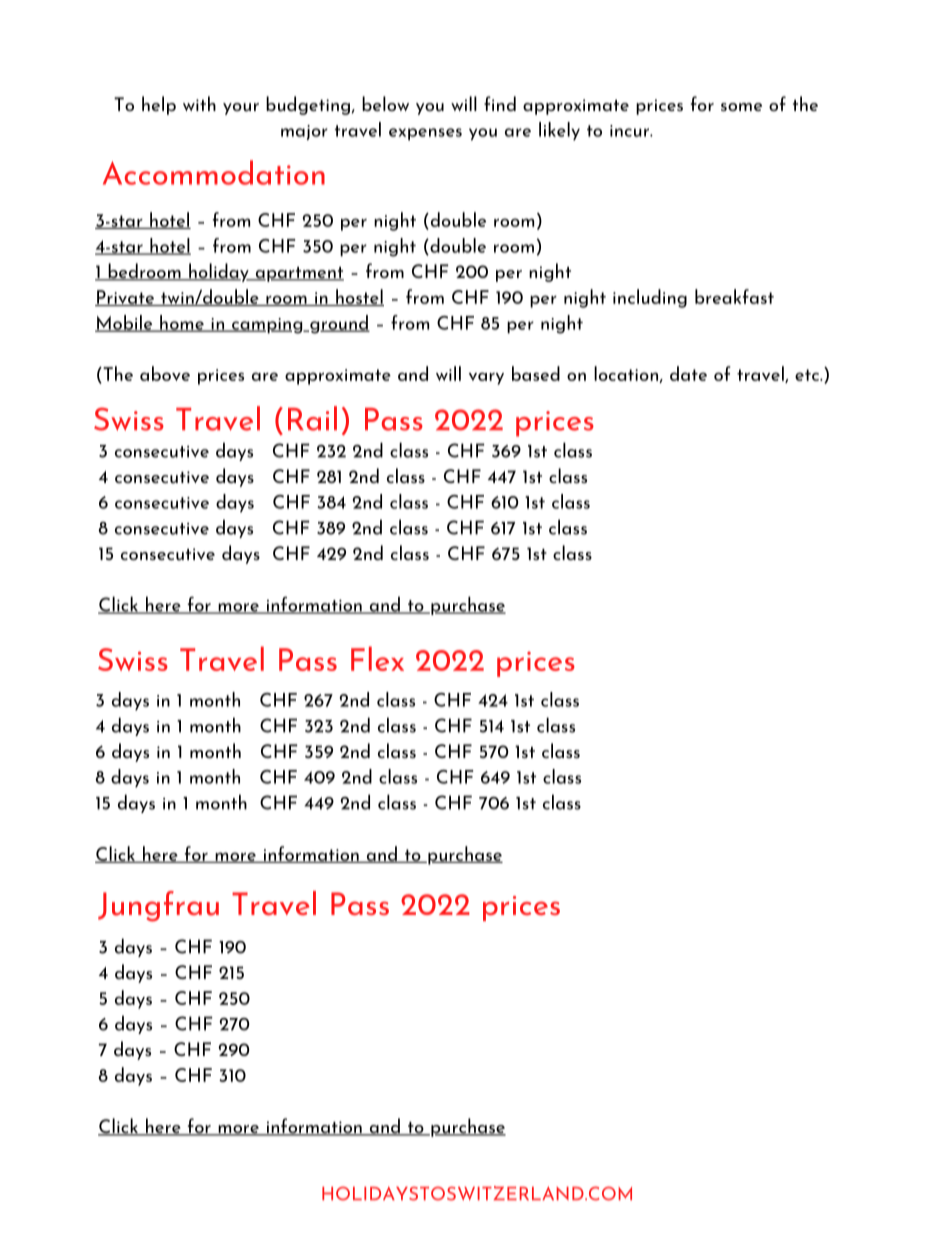 The width and height of the screenshot is (952, 1233). I want to click on vary, so click(486, 378).
